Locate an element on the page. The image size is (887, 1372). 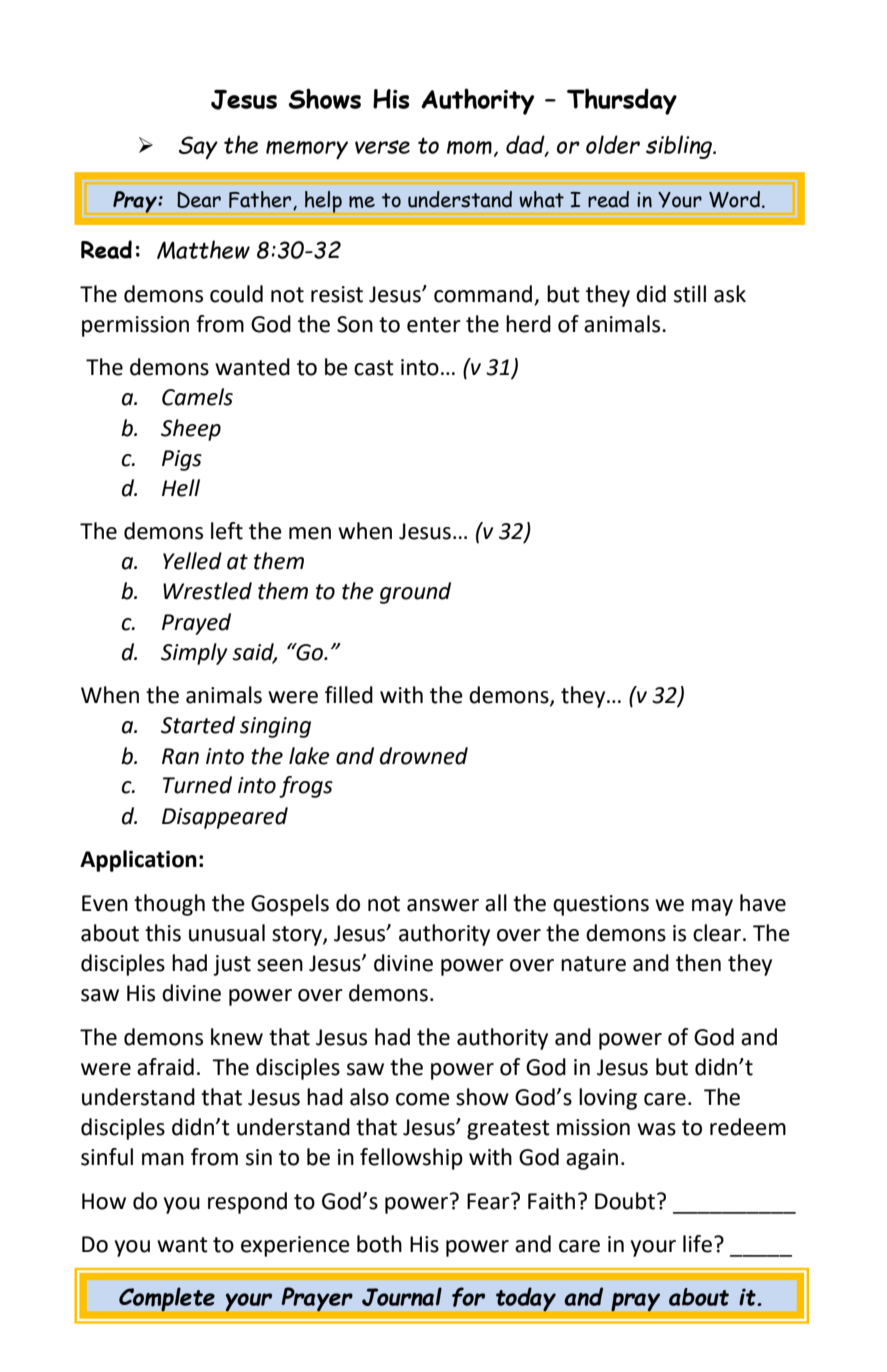
Complete is located at coordinates (167, 1299).
